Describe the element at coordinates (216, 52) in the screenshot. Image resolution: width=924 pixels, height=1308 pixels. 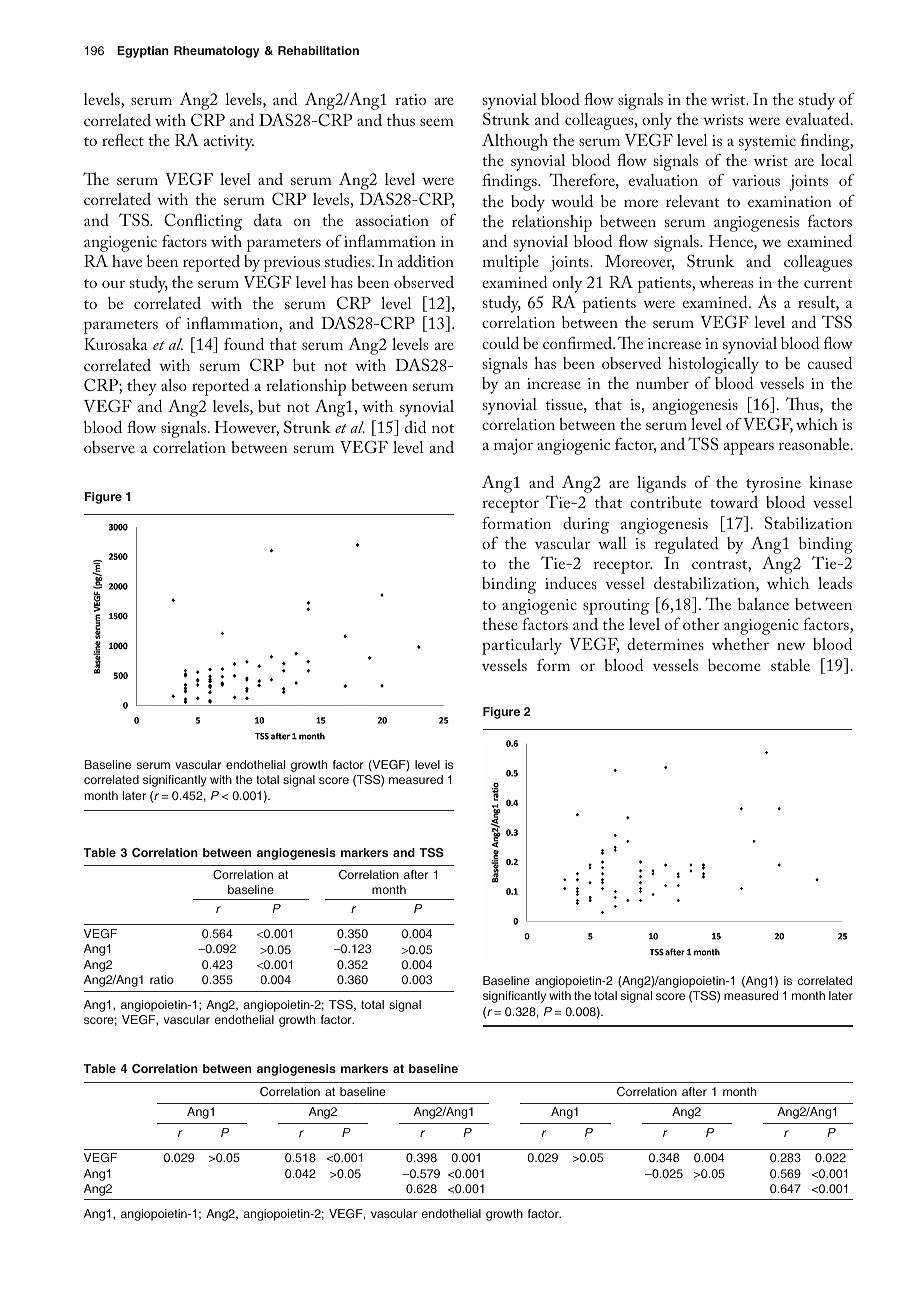
I see `Rheumatology` at that location.
